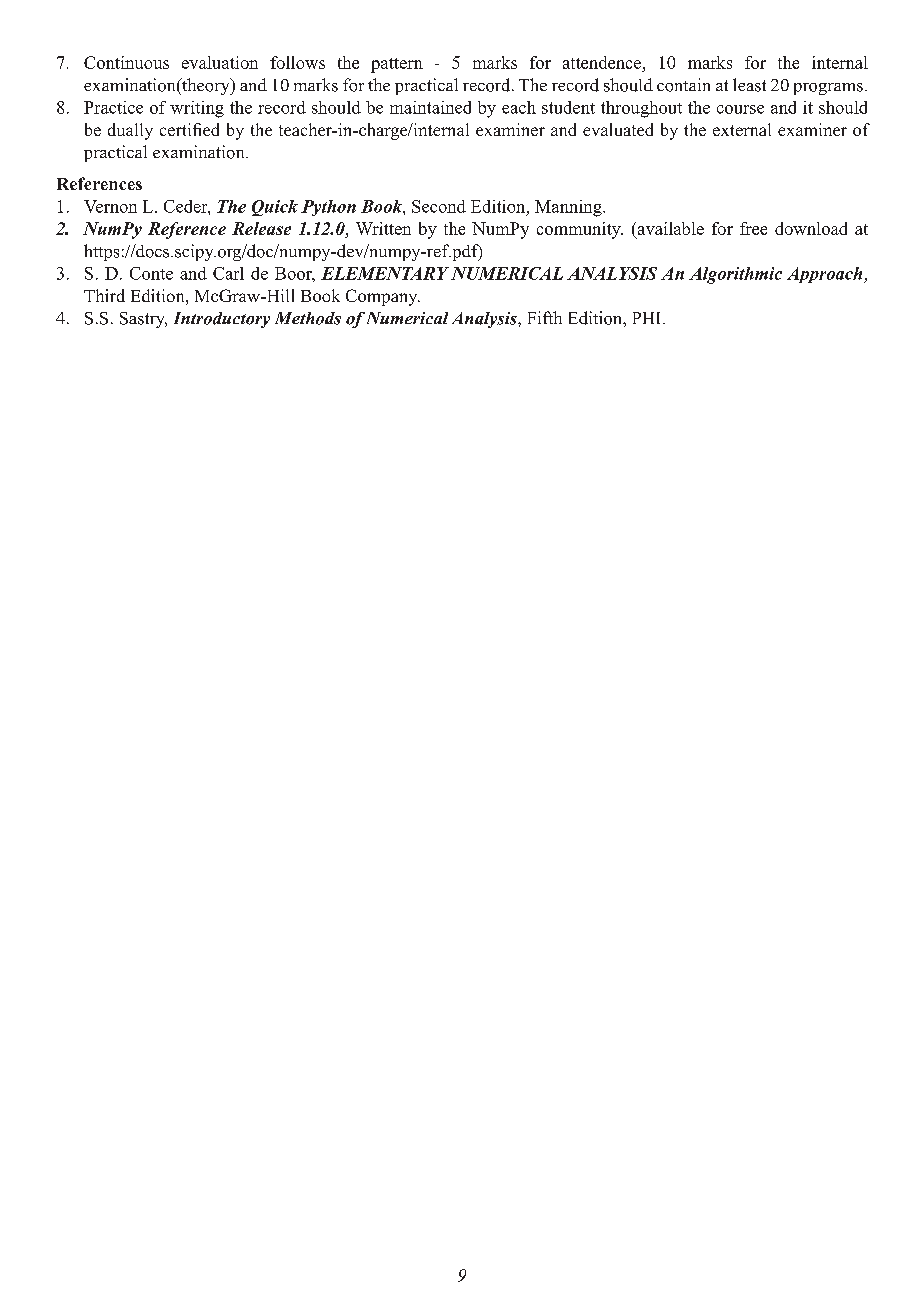  Describe the element at coordinates (749, 85) in the screenshot. I see `least` at that location.
